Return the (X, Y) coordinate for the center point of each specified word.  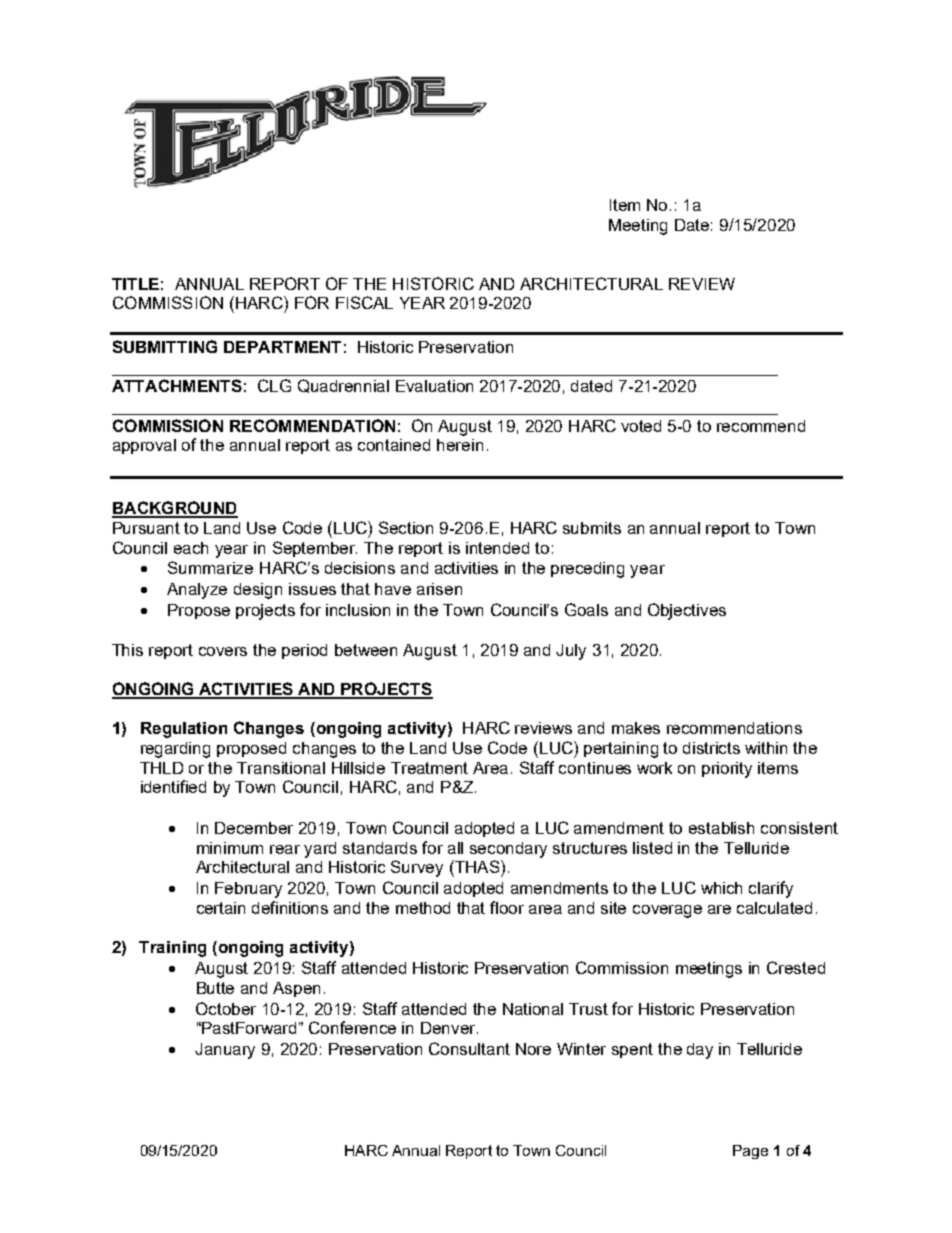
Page (750, 1152)
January (225, 1051)
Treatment (429, 768)
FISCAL (364, 302)
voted (641, 426)
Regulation (184, 730)
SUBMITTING (165, 346)
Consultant (469, 1048)
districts (711, 748)
